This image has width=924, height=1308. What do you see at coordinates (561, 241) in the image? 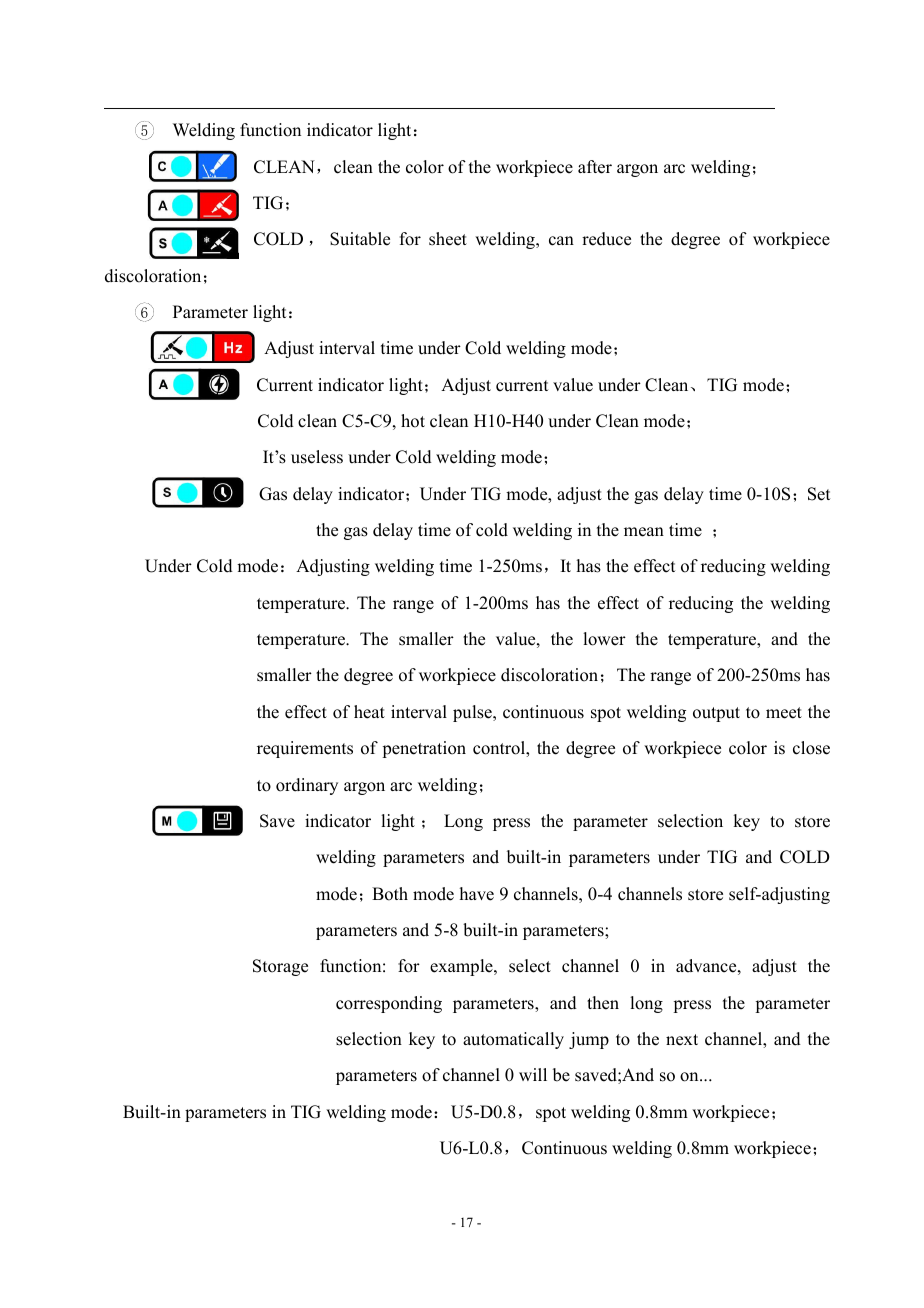
I see `can` at bounding box center [561, 241].
